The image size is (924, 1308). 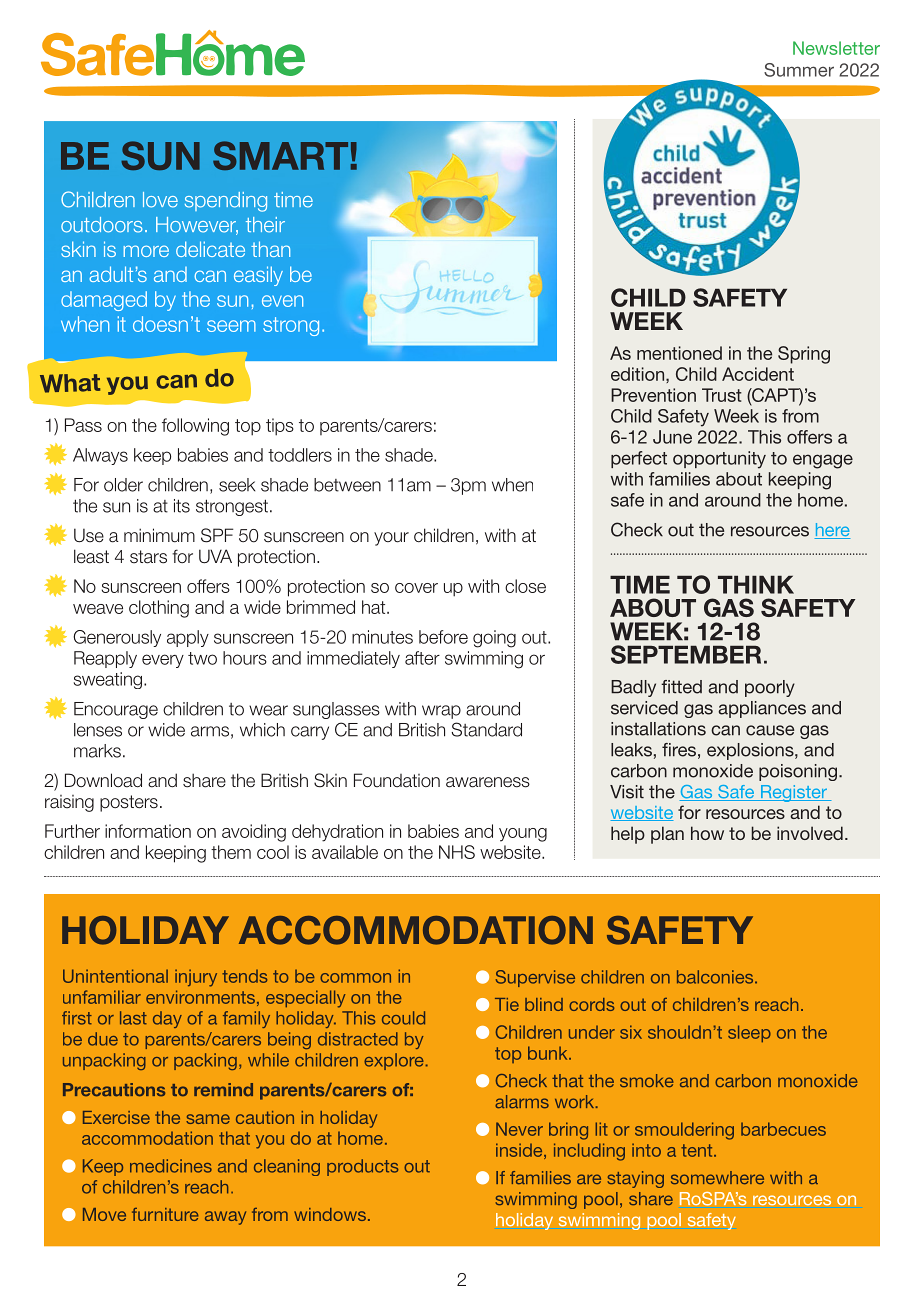 I want to click on involved, so click(x=810, y=833).
